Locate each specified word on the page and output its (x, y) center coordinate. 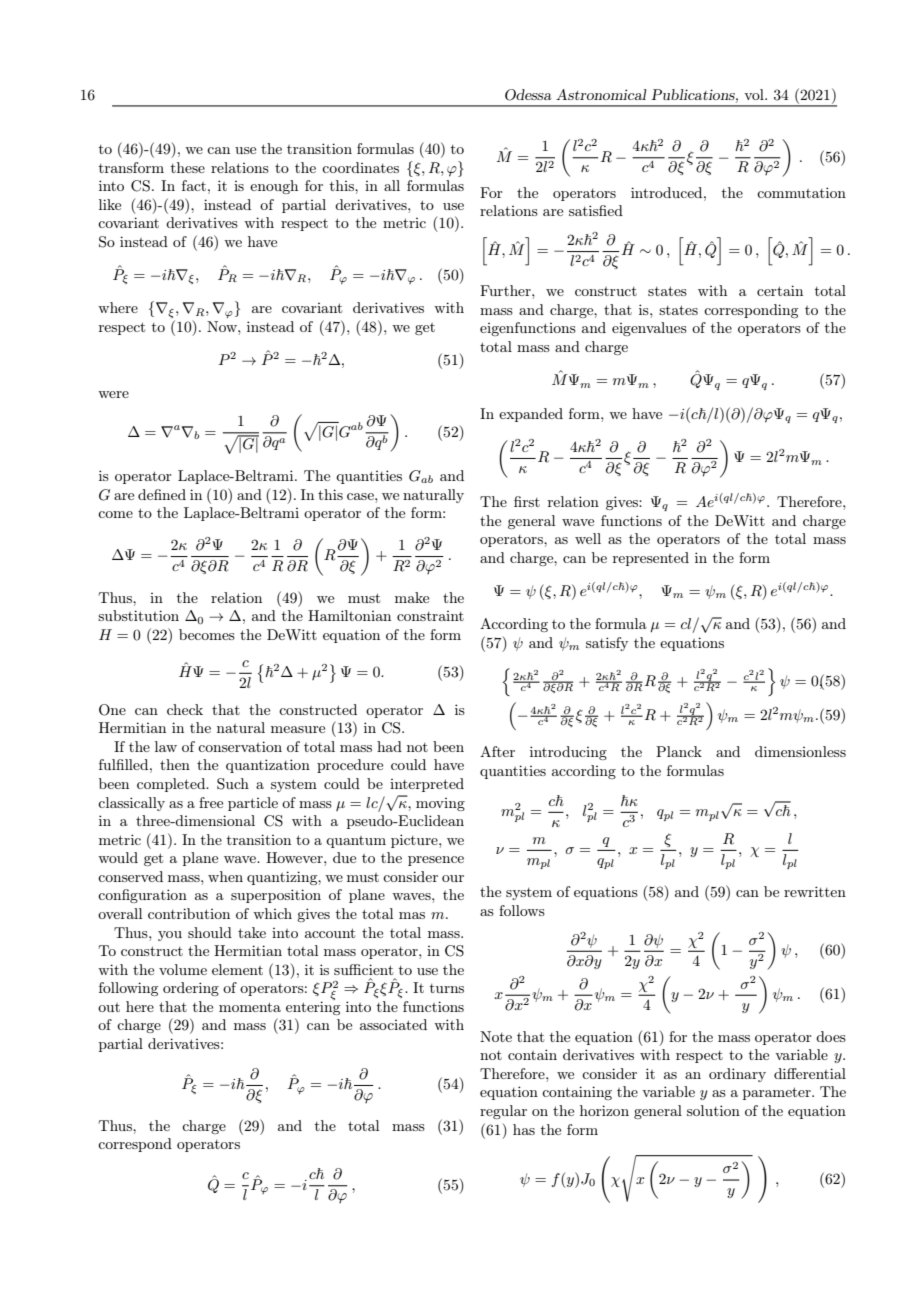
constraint (430, 616)
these (188, 167)
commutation (801, 192)
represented (651, 559)
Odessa (528, 95)
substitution (138, 615)
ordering (191, 989)
